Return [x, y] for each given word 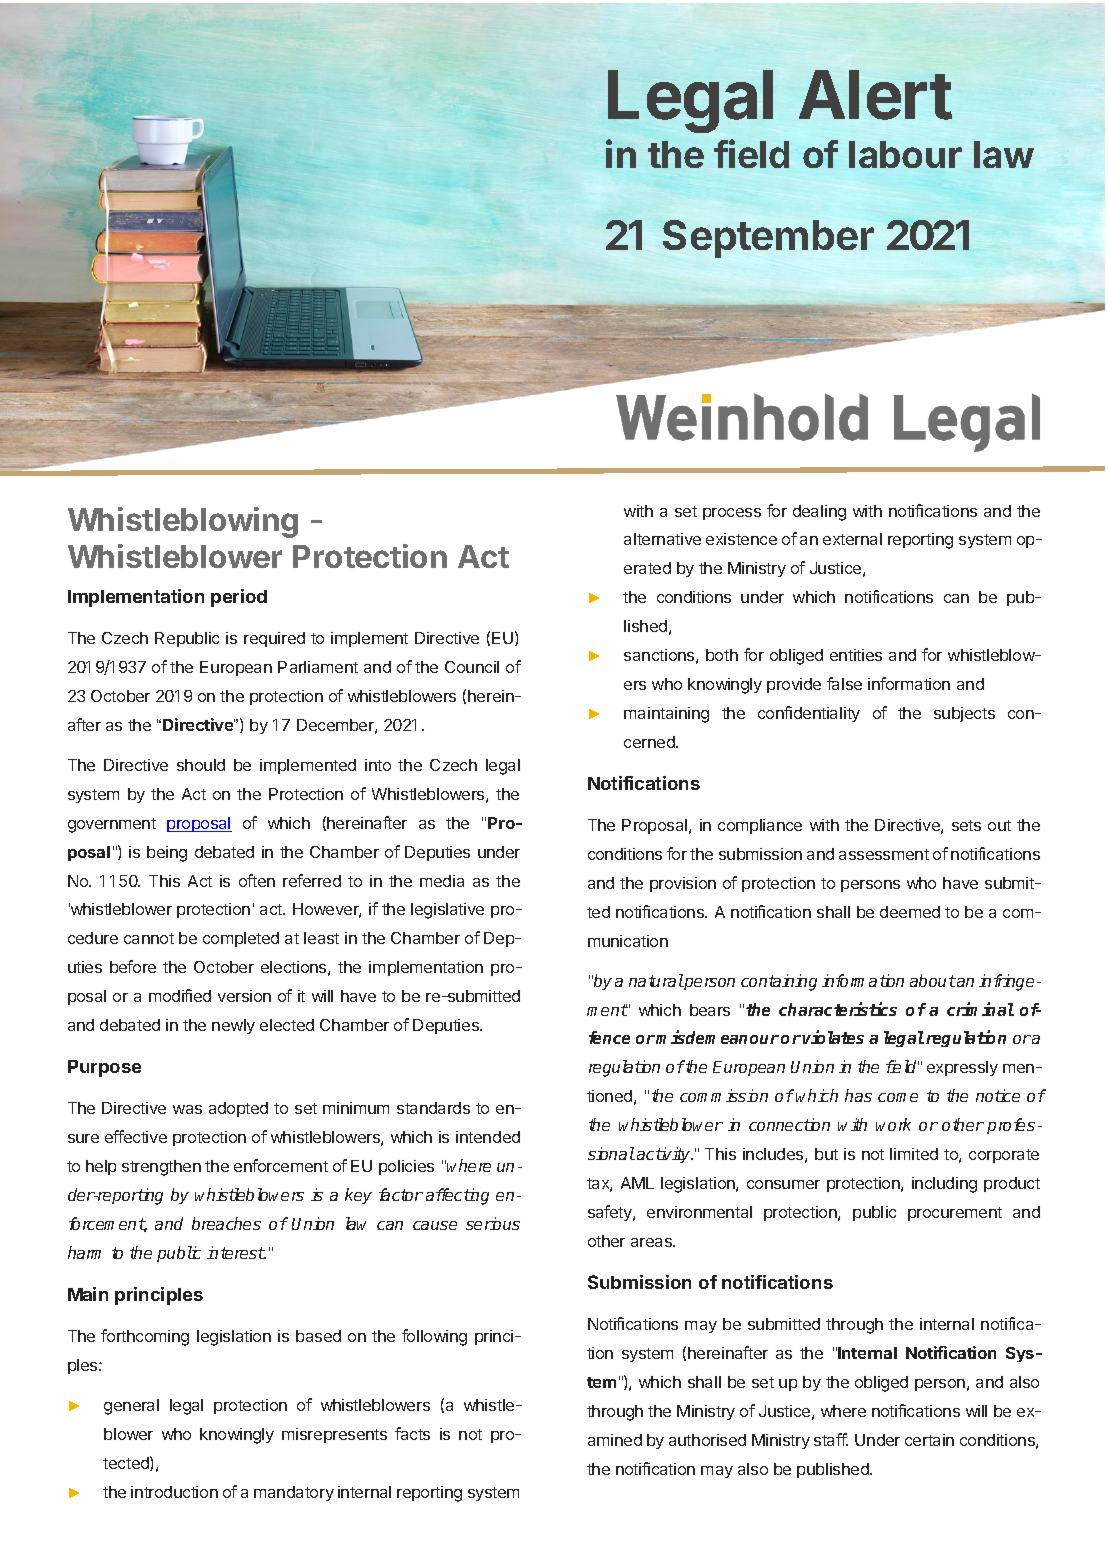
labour [905, 154]
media [442, 881]
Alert [875, 95]
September [768, 239]
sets [966, 825]
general [131, 1407]
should [201, 765]
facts [412, 1433]
